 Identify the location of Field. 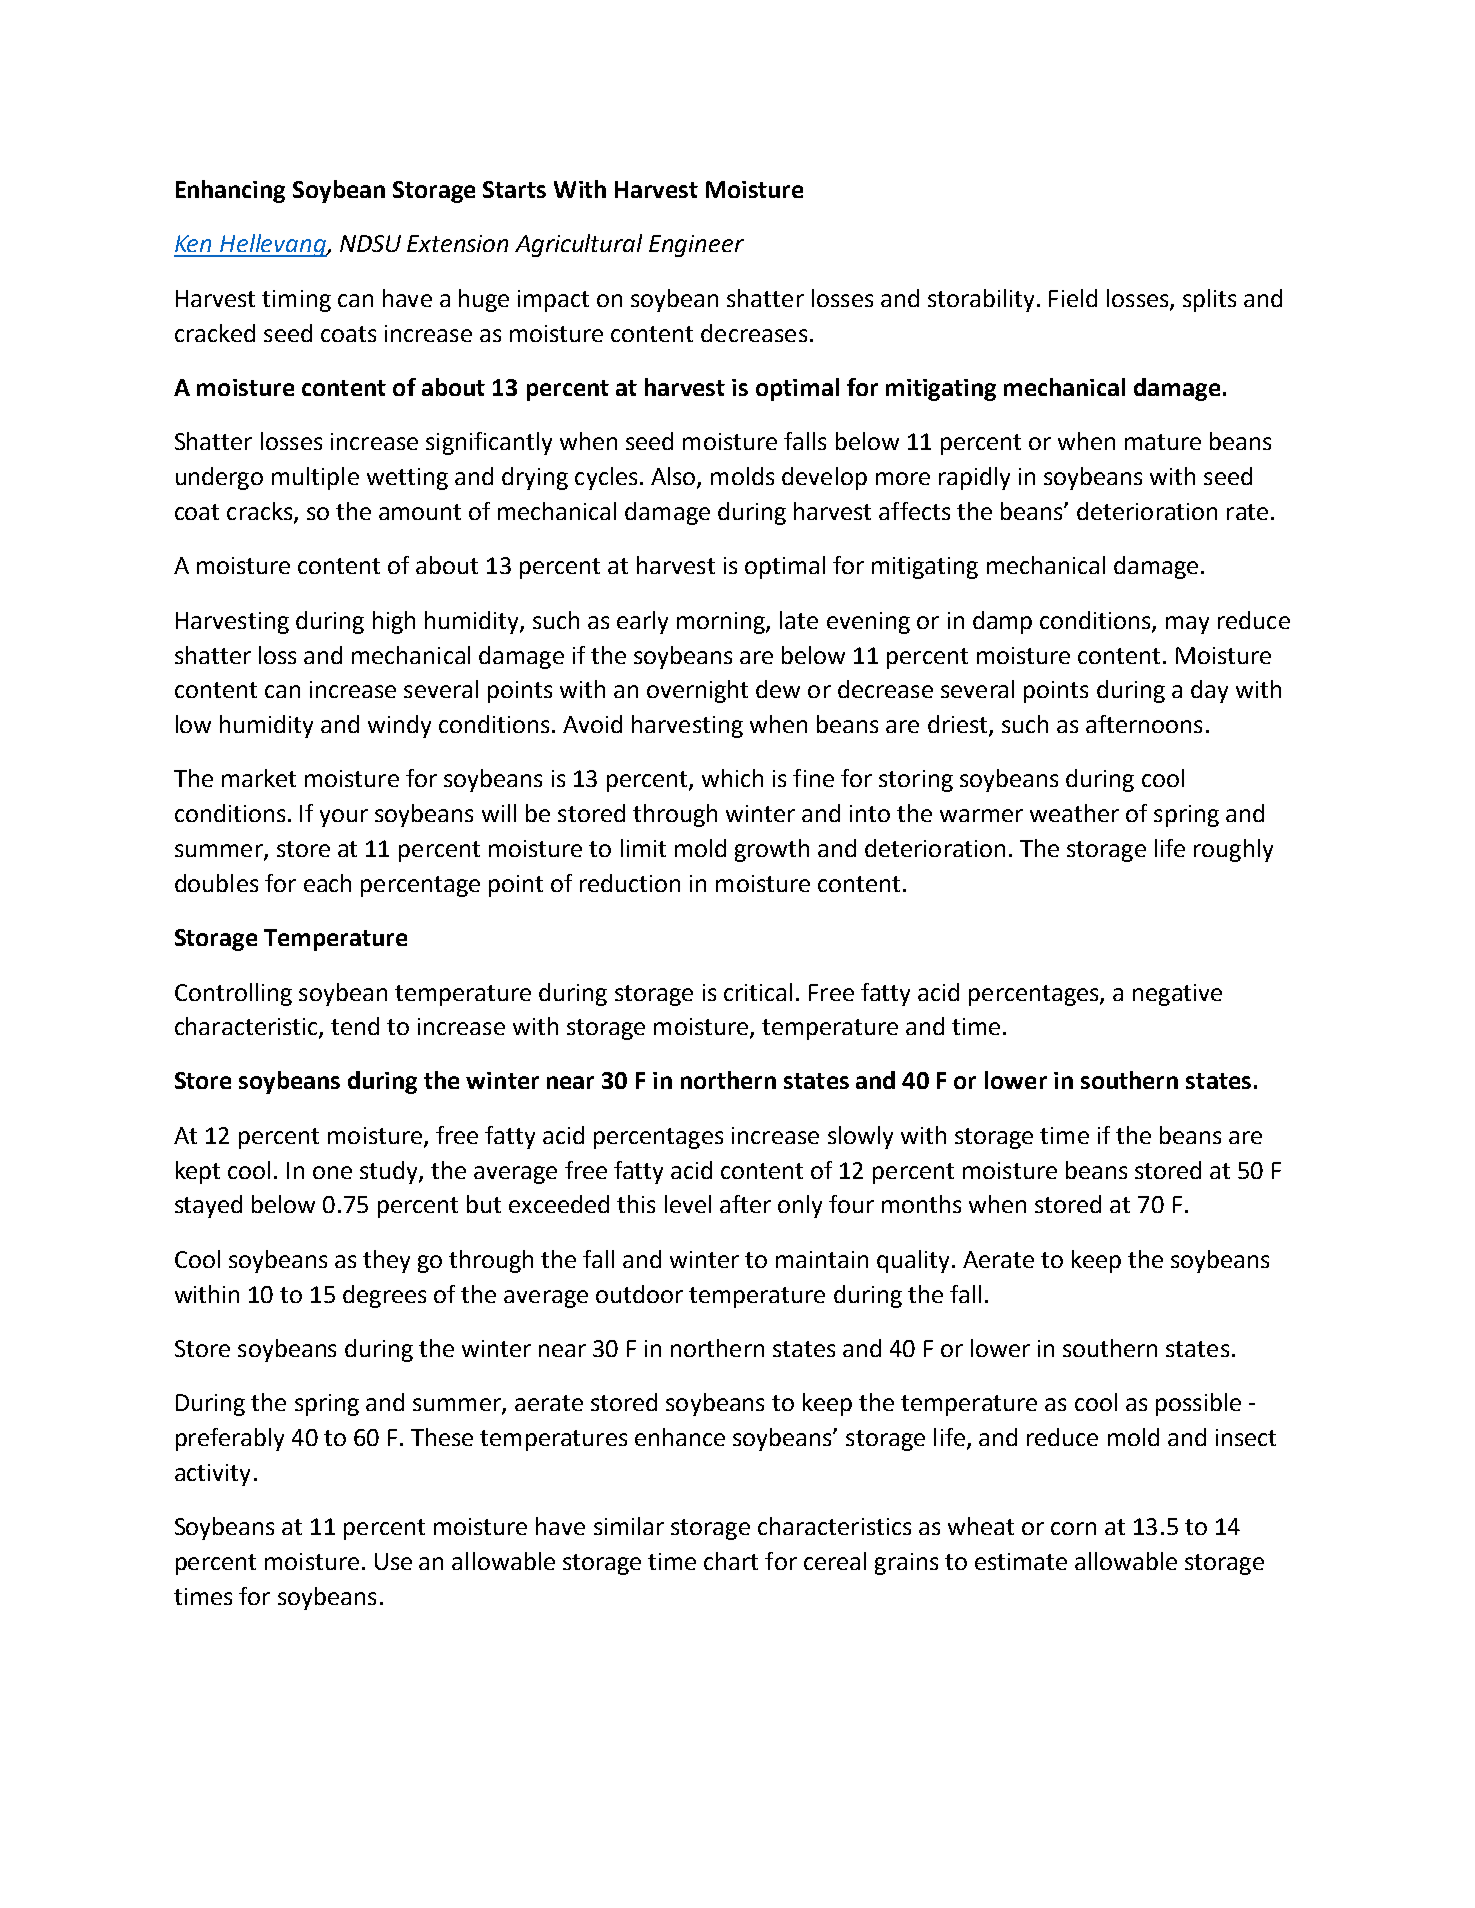
(1073, 298).
